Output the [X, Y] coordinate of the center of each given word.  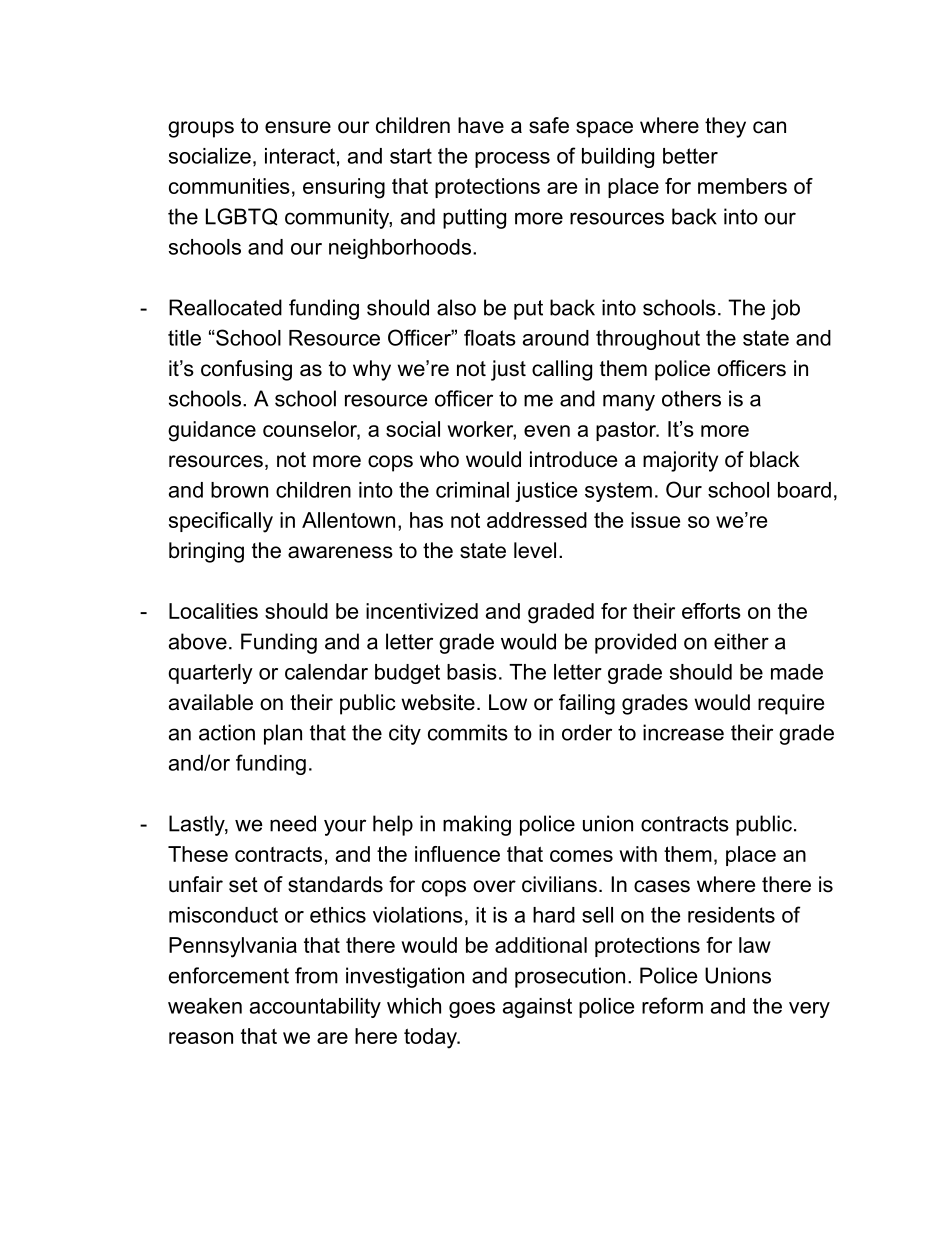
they [725, 127]
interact [300, 156]
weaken [205, 1006]
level [535, 550]
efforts [711, 611]
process [512, 160]
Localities [213, 611]
